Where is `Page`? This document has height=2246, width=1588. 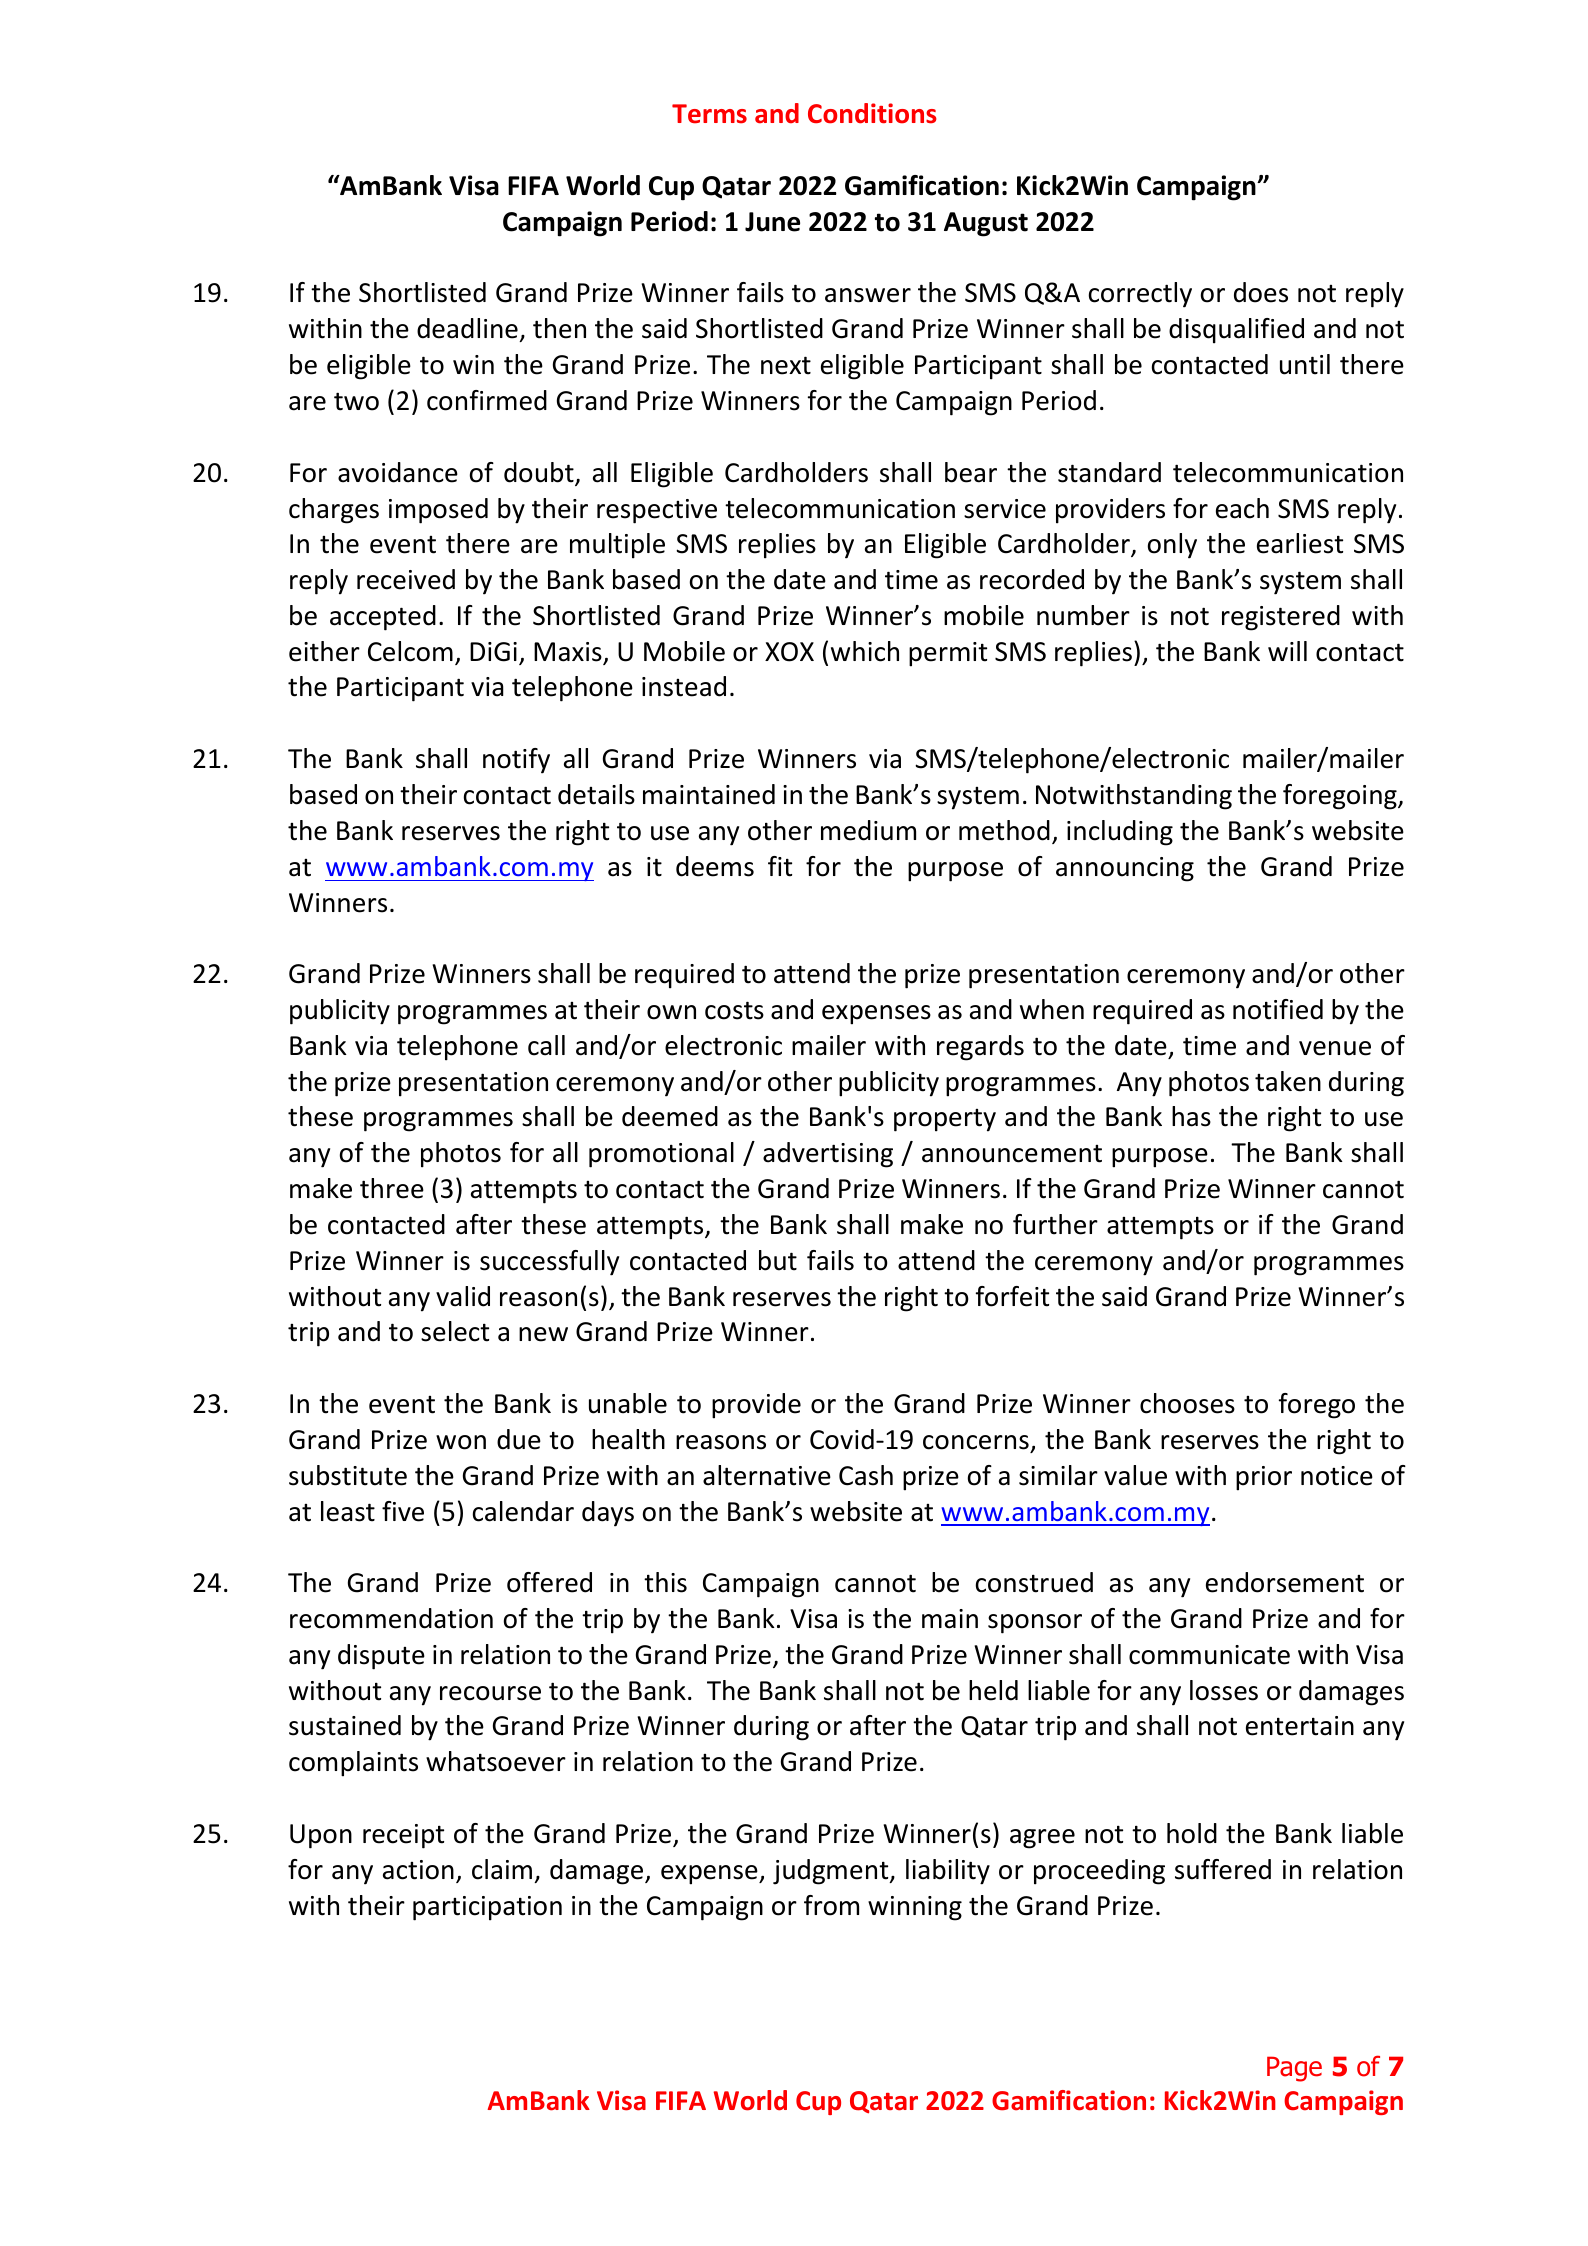 Page is located at coordinates (1294, 2069).
